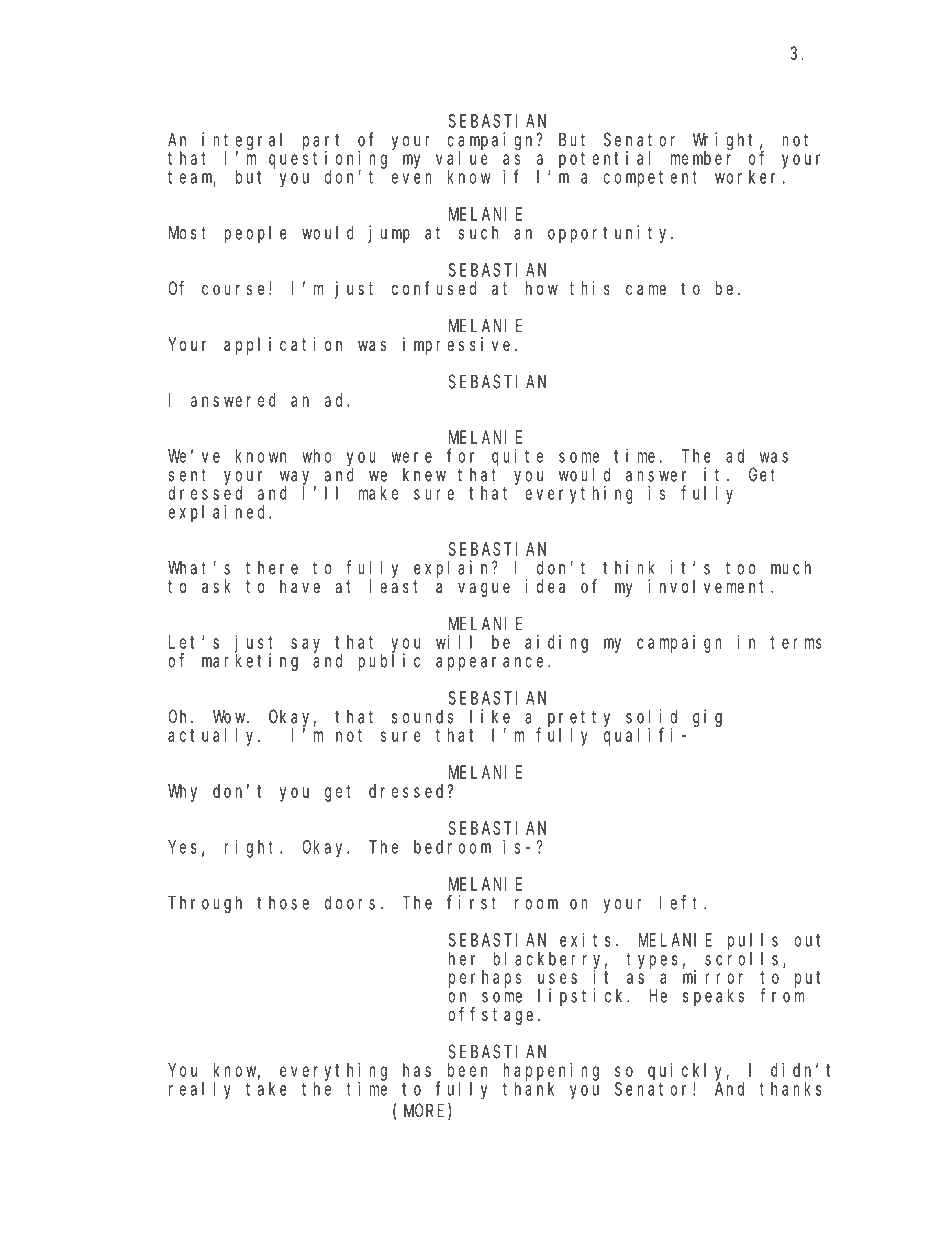 The height and width of the image is (1233, 952). I want to click on take, so click(266, 1089).
